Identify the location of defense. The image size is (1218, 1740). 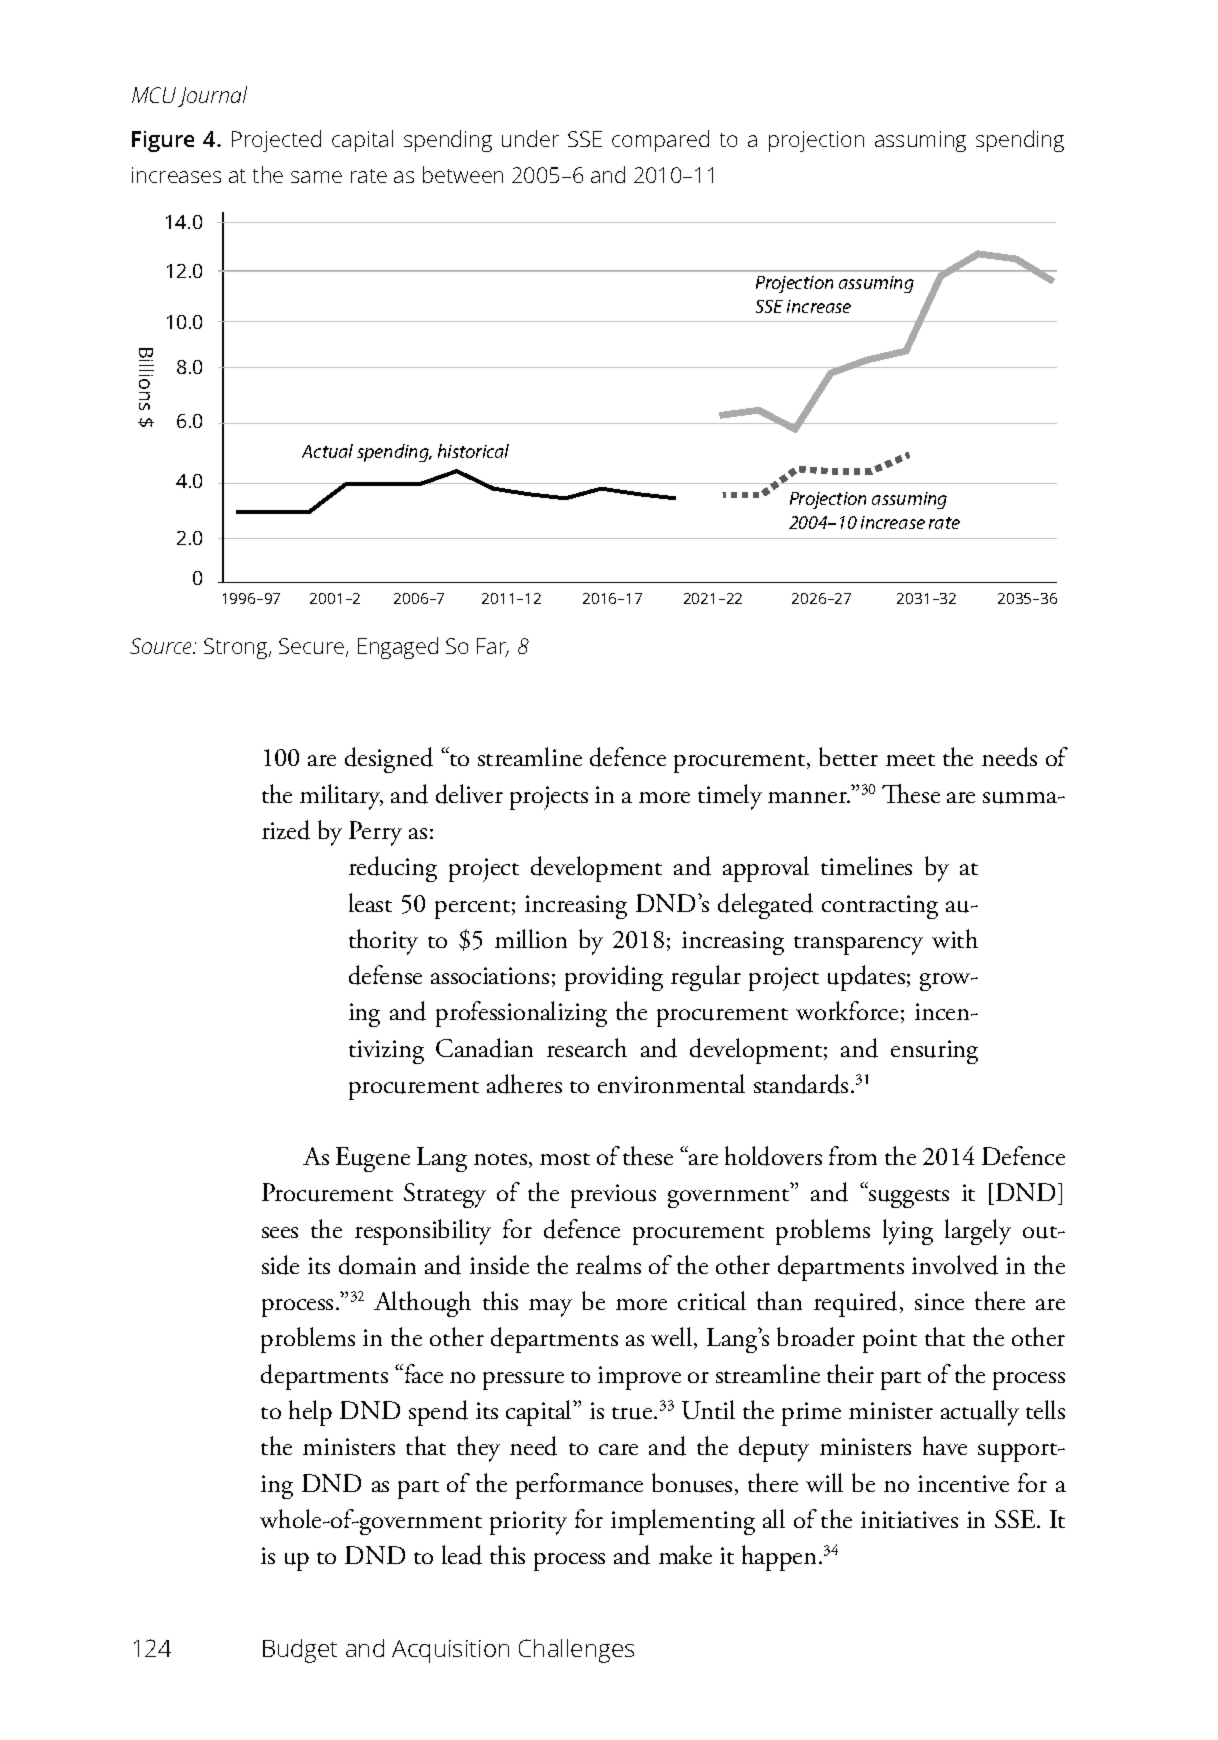
(385, 975).
